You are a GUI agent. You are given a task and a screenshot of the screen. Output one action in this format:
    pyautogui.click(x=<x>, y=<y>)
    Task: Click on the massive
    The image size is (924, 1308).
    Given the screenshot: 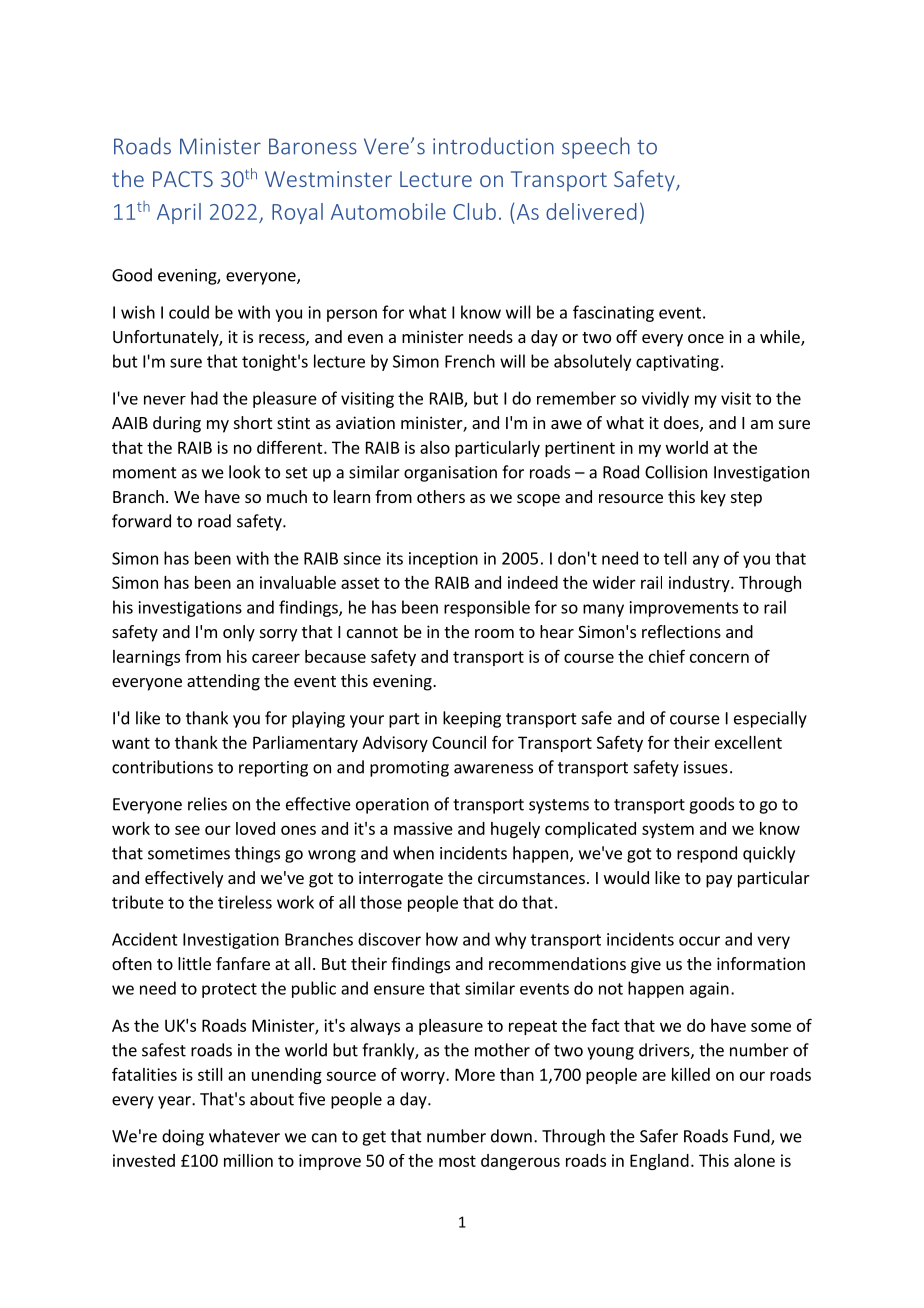 What is the action you would take?
    pyautogui.click(x=423, y=828)
